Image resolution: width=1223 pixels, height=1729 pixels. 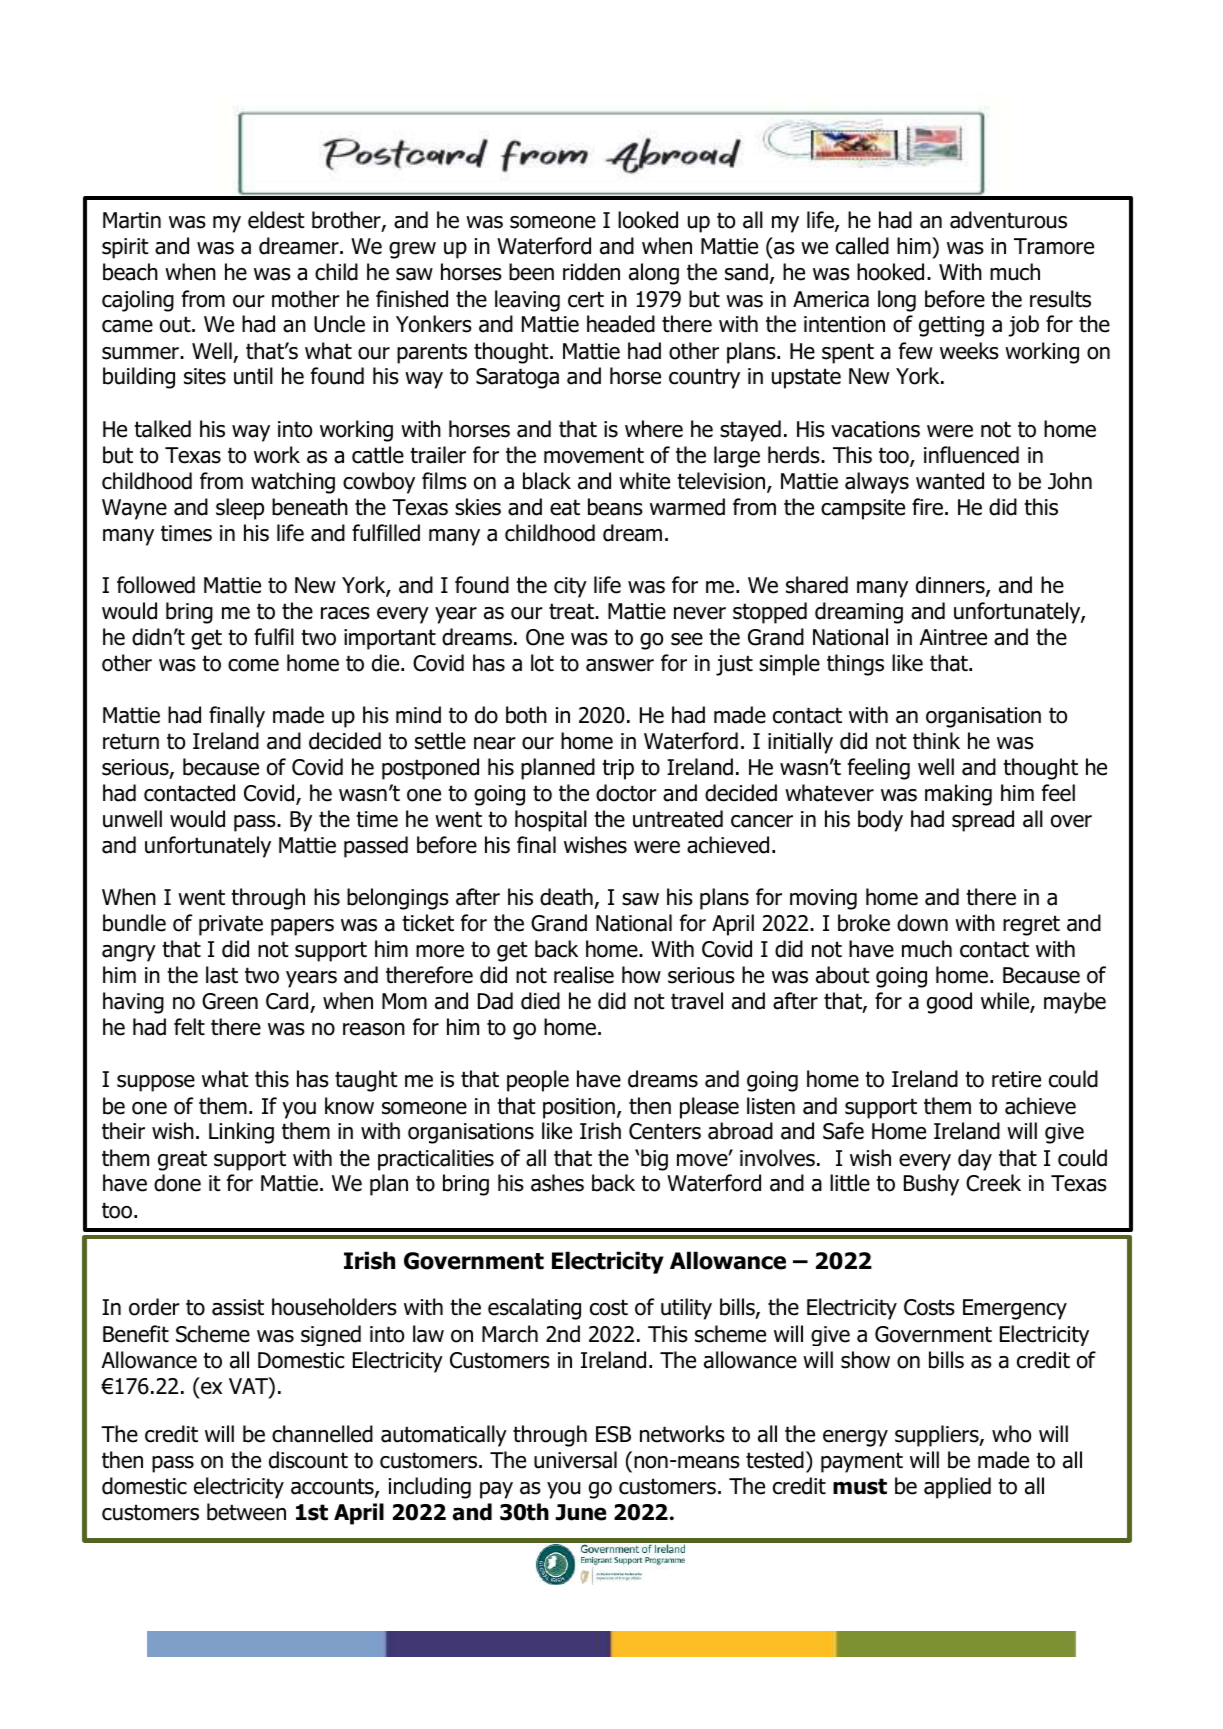 What do you see at coordinates (575, 1460) in the image?
I see `universal` at bounding box center [575, 1460].
